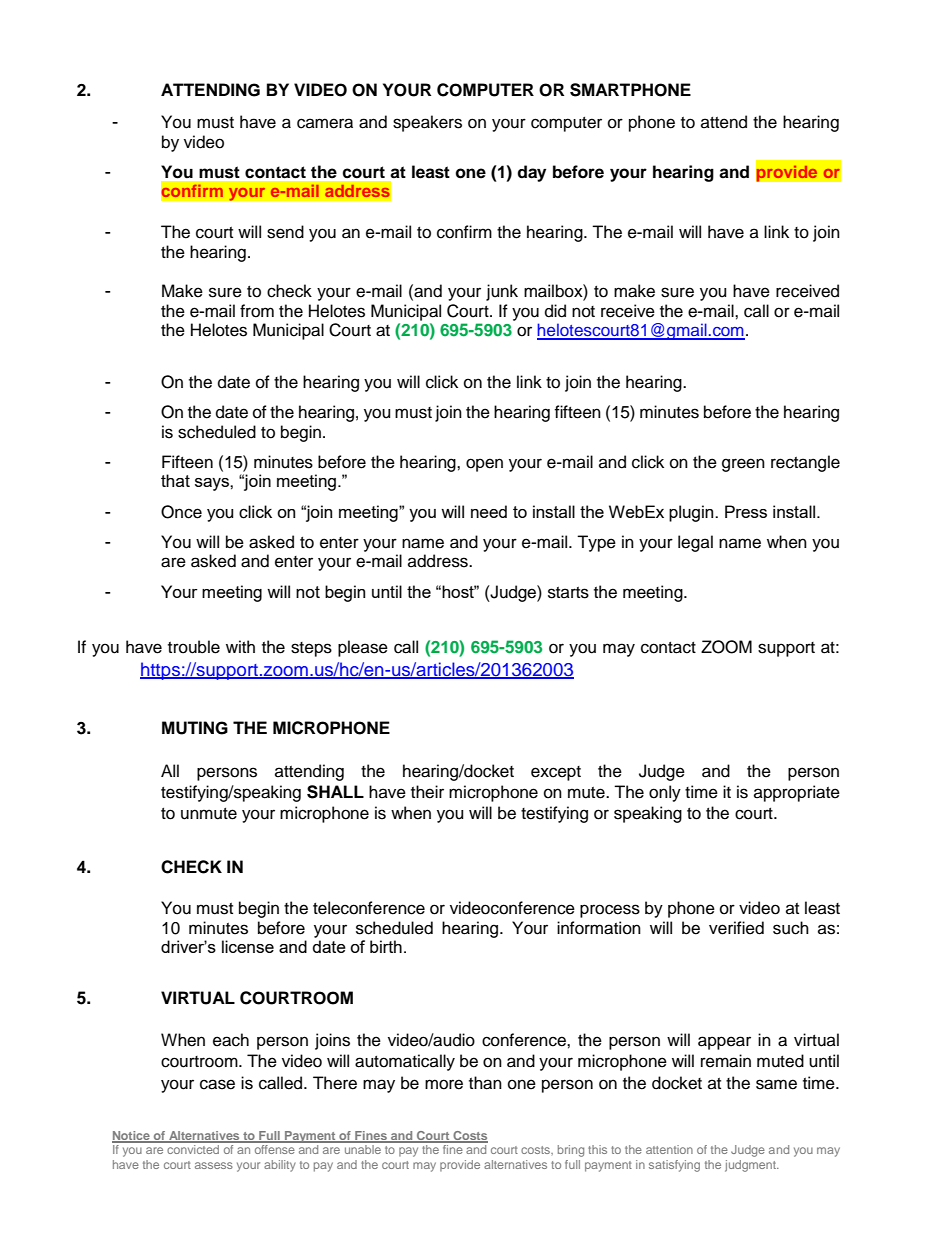 The width and height of the screenshot is (952, 1233). I want to click on assess, so click(214, 1165).
